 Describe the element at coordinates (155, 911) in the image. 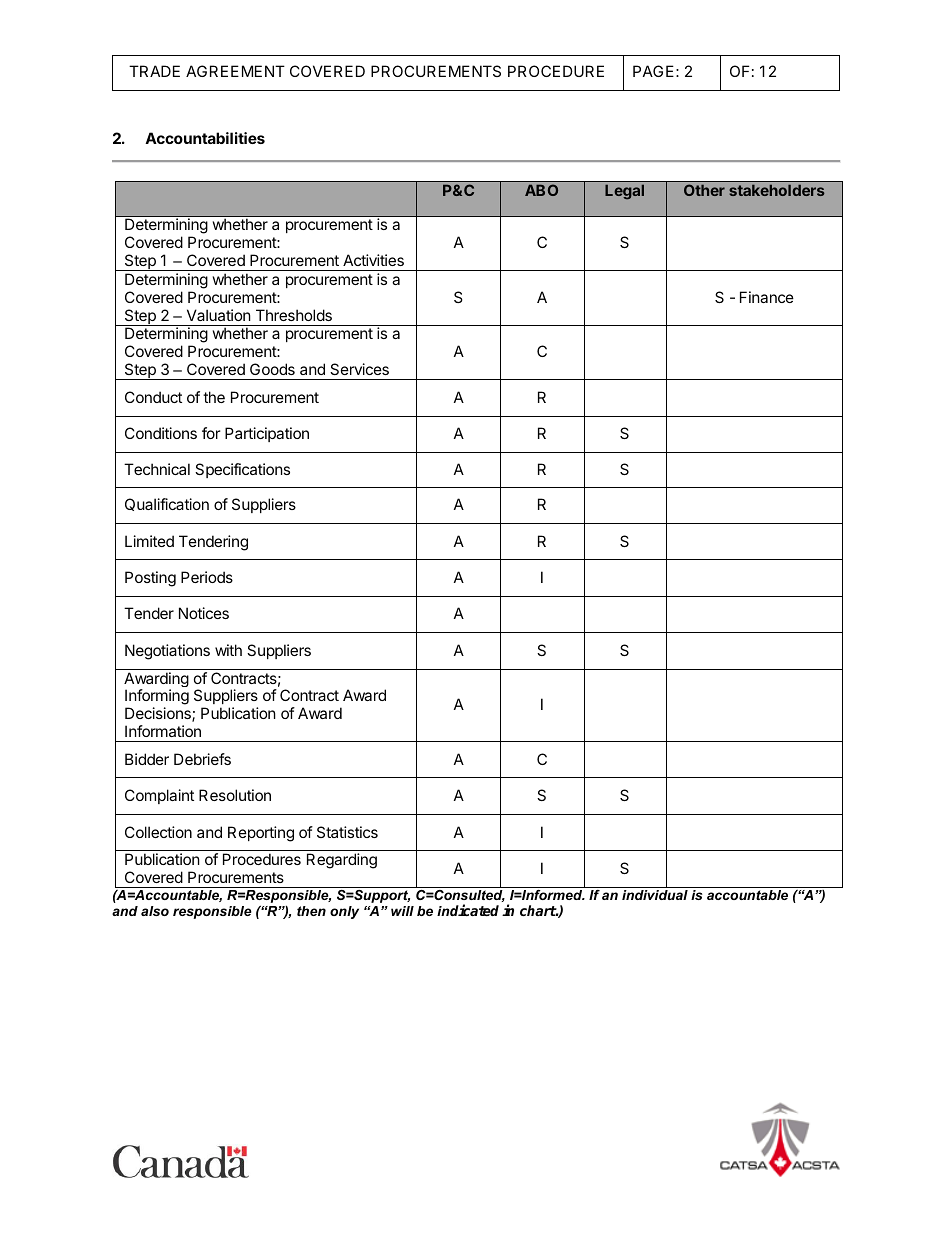

I see `also` at that location.
